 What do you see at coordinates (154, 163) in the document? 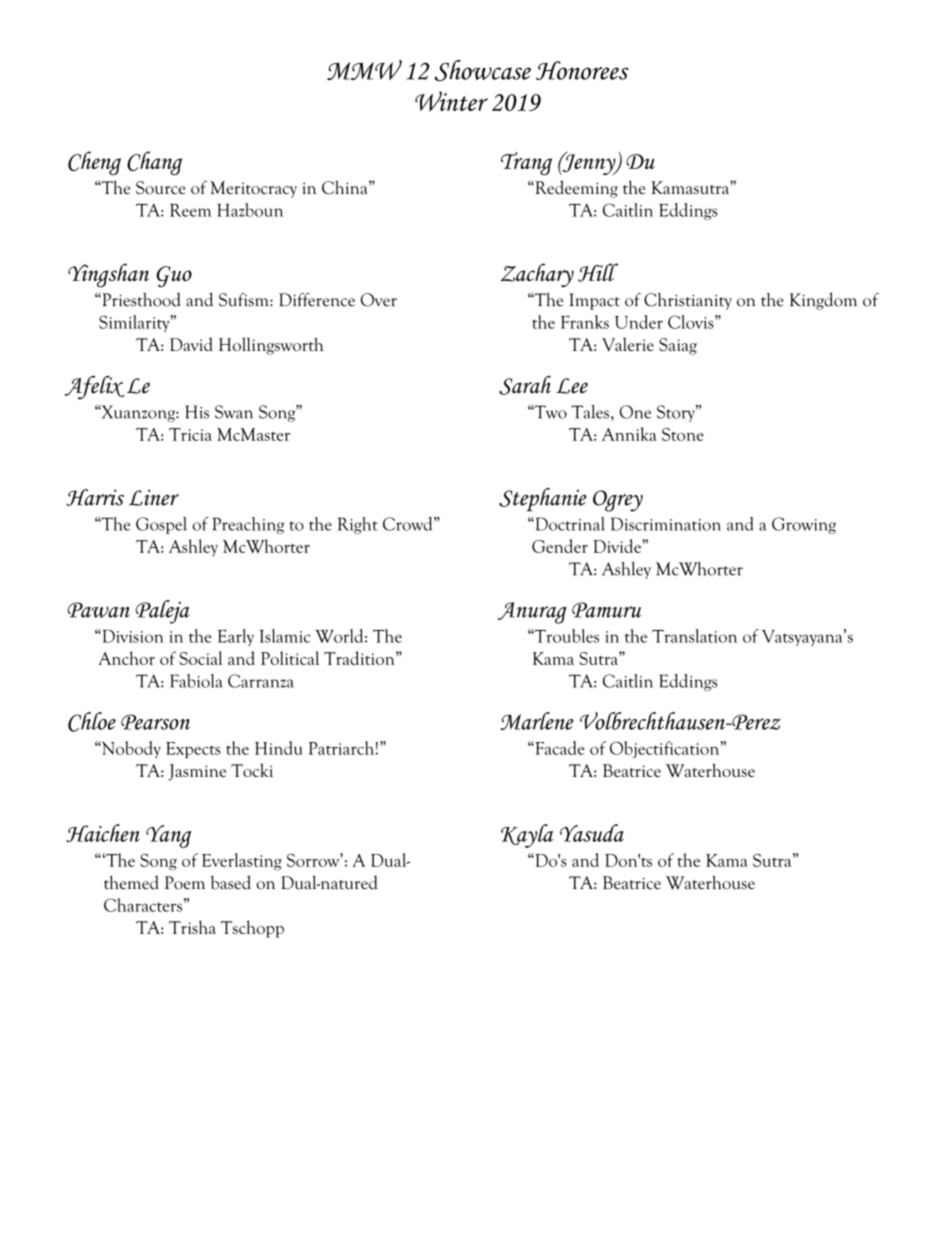
I see `Chang` at bounding box center [154, 163].
